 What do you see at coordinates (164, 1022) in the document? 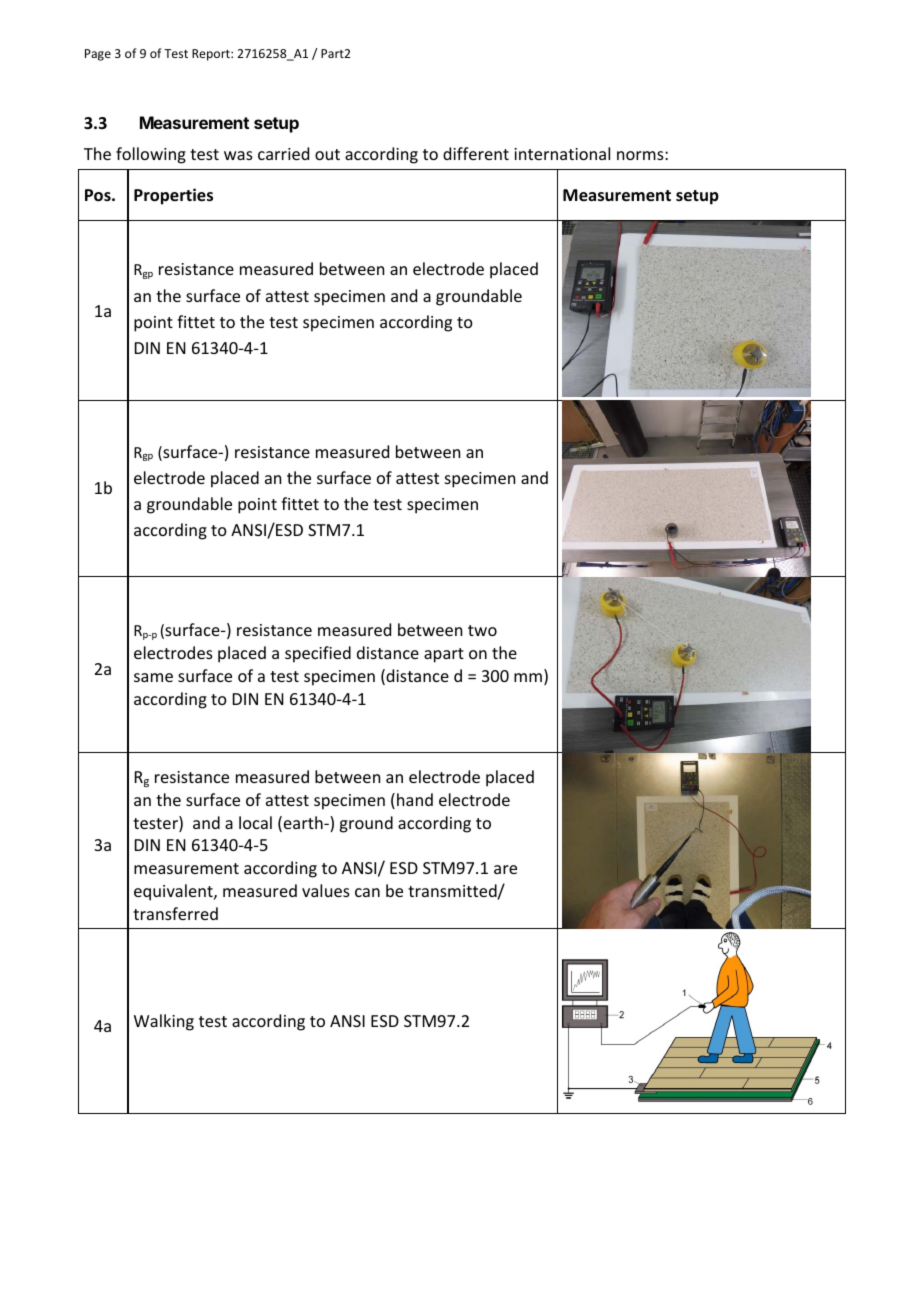
I see `Walking` at bounding box center [164, 1022].
